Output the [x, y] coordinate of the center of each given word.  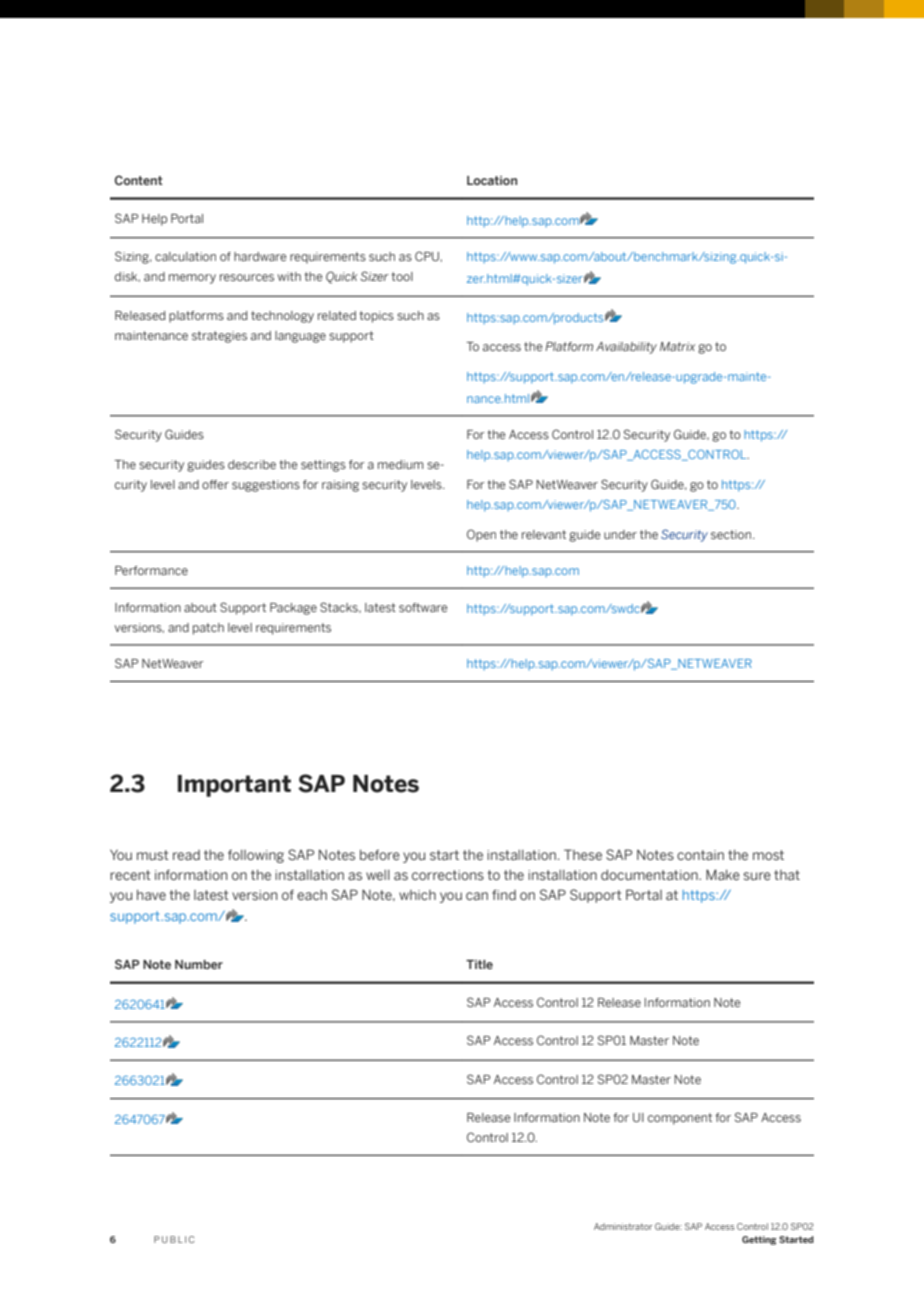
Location [492, 180]
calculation [185, 256]
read [186, 855]
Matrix [677, 346]
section [732, 534]
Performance [151, 570]
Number [199, 964]
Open [481, 535]
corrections [448, 875]
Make [723, 874]
